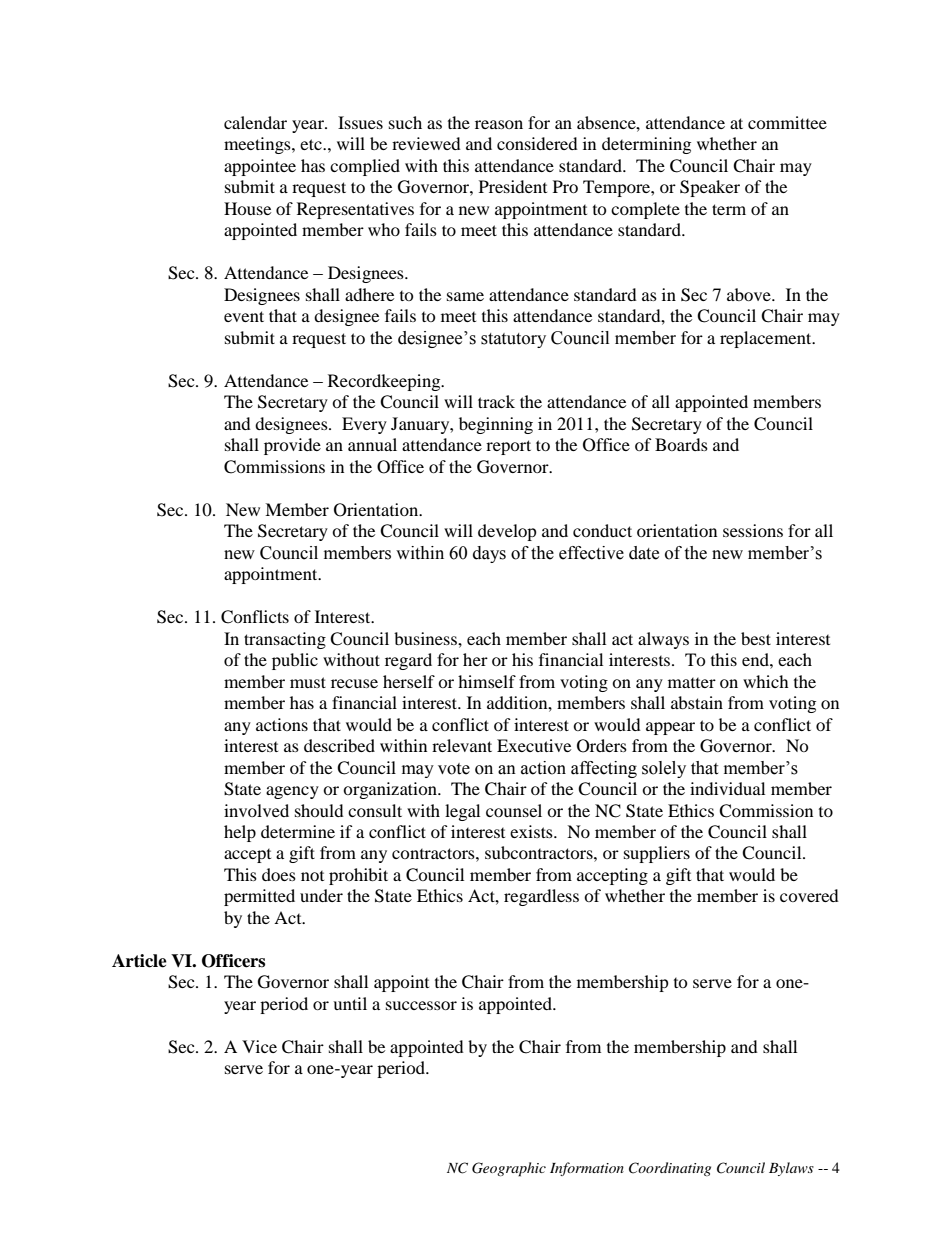  What do you see at coordinates (508, 447) in the screenshot?
I see `report` at bounding box center [508, 447].
